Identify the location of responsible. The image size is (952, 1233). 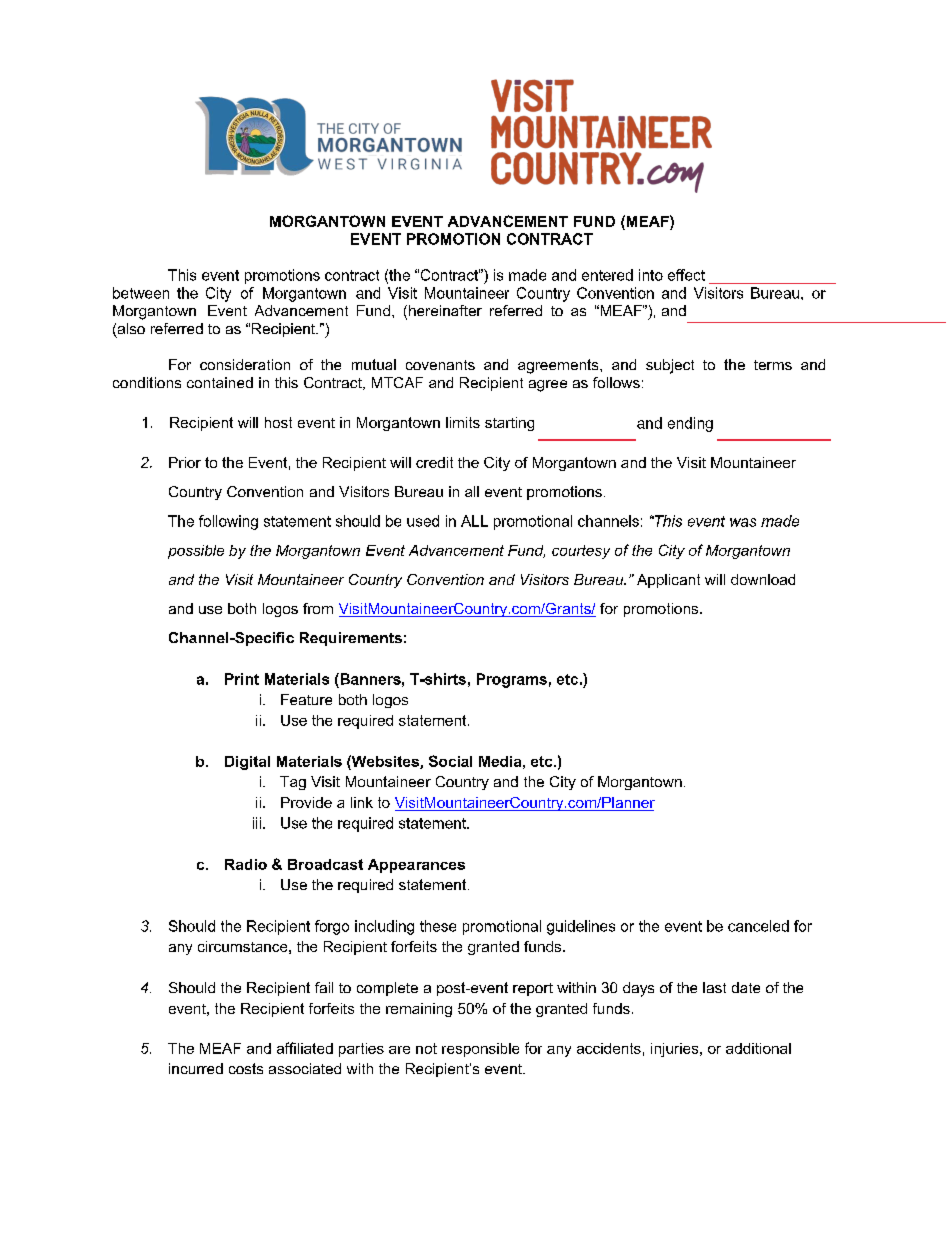
(480, 1050).
